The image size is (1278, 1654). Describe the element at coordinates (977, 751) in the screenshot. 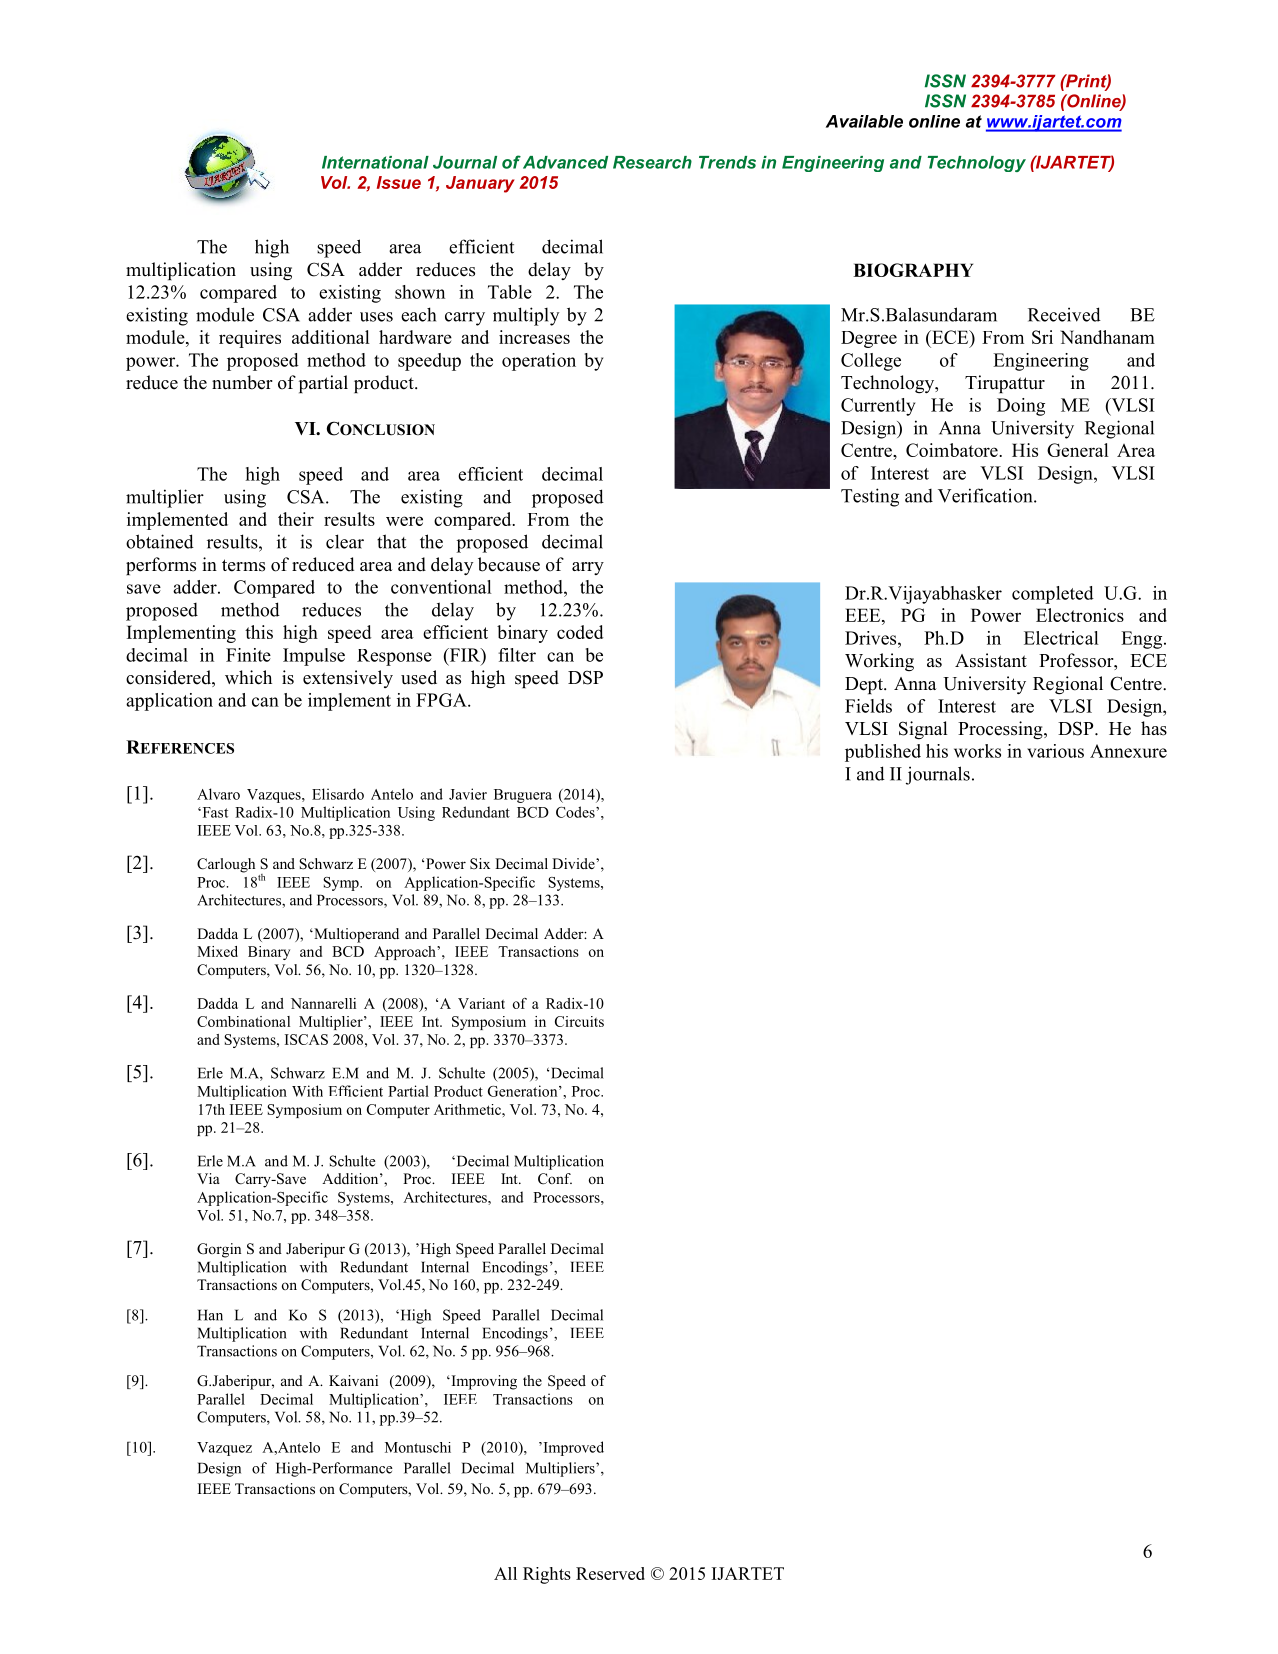

I see `works` at that location.
